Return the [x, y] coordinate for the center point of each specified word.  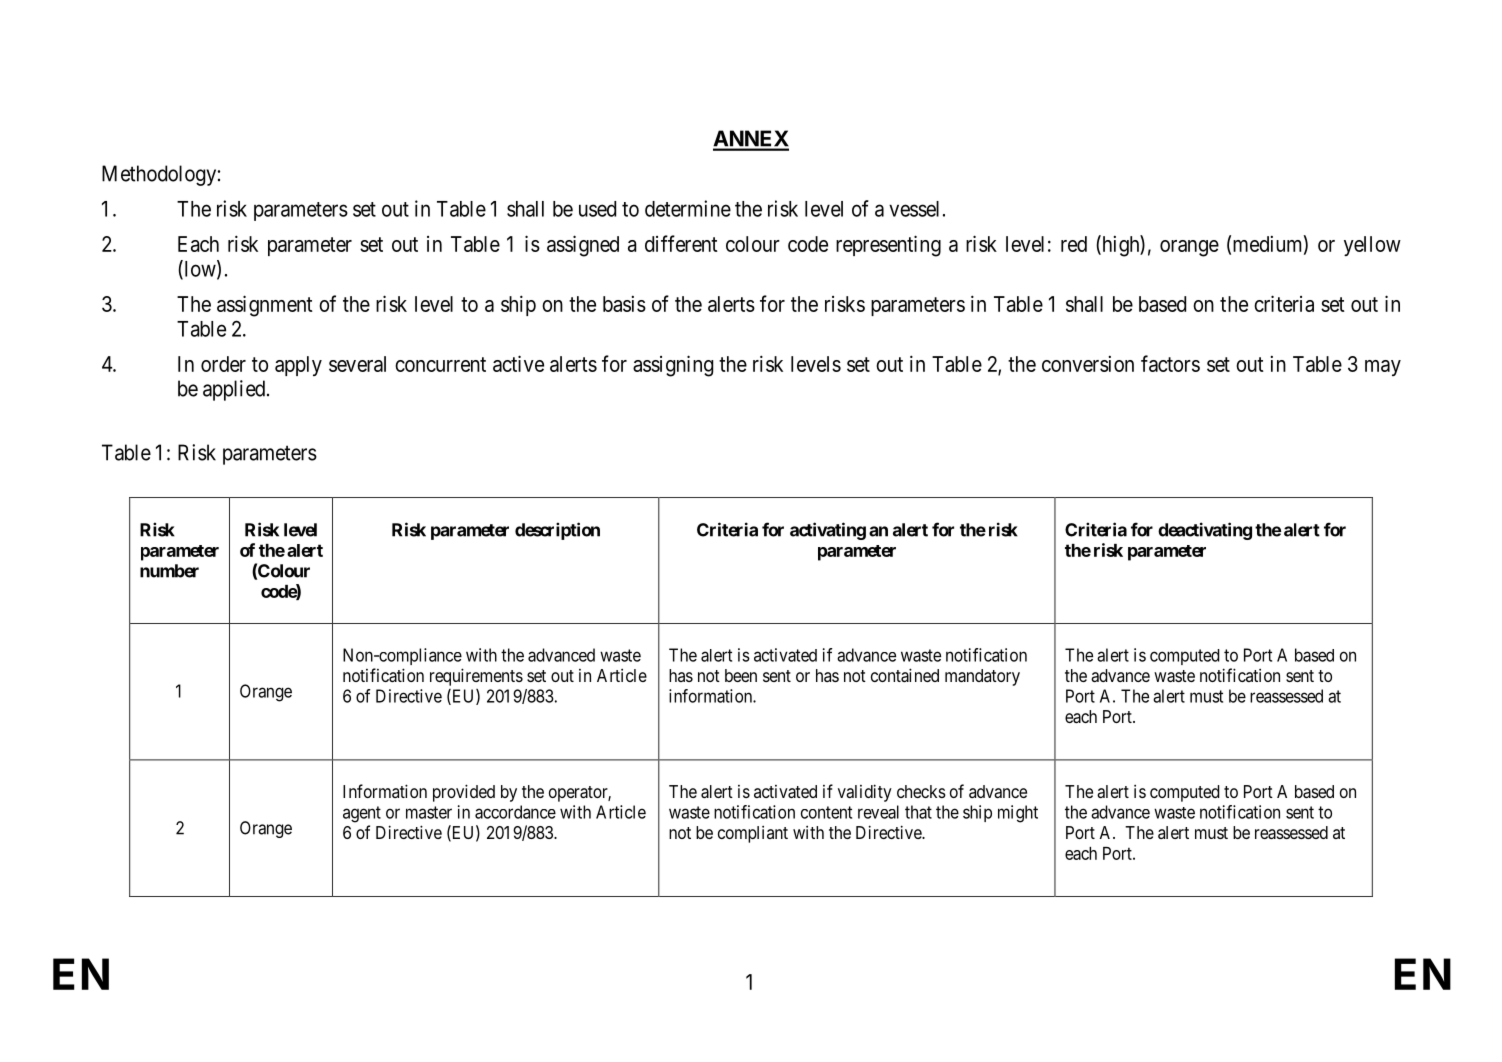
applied [235, 390]
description [557, 531]
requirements [476, 677]
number [169, 571]
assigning [673, 366]
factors [1170, 363]
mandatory [982, 677]
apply [298, 366]
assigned [583, 246]
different [681, 243]
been [741, 675]
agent [362, 814]
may [1383, 368]
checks [921, 791]
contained [905, 675]
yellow [1372, 246]
